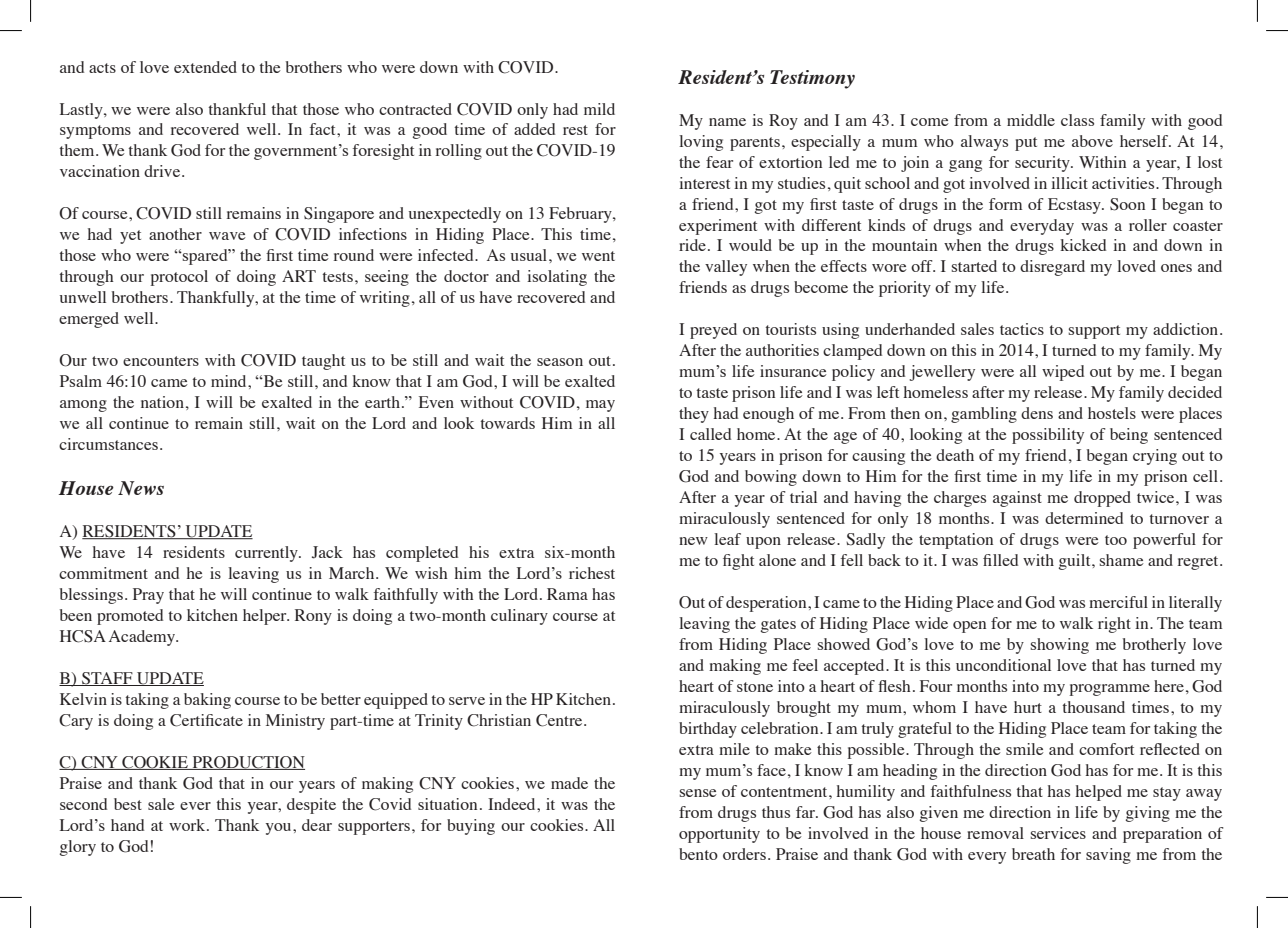  I want to click on services, so click(1058, 833).
